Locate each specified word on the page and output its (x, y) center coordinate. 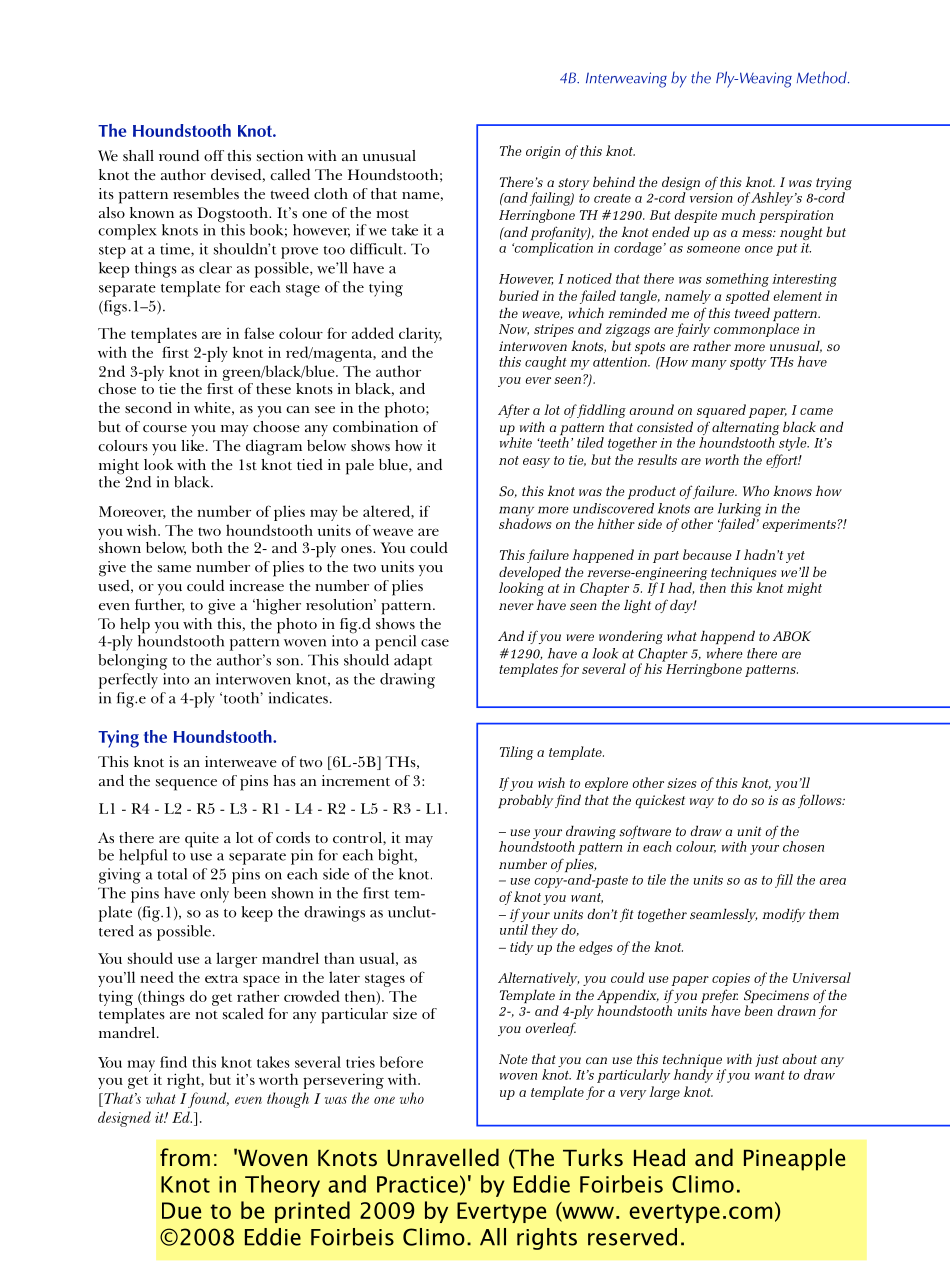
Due (181, 1210)
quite (202, 840)
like (192, 445)
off (214, 155)
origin (543, 152)
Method (823, 77)
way (702, 803)
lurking (739, 511)
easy (536, 463)
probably (525, 801)
